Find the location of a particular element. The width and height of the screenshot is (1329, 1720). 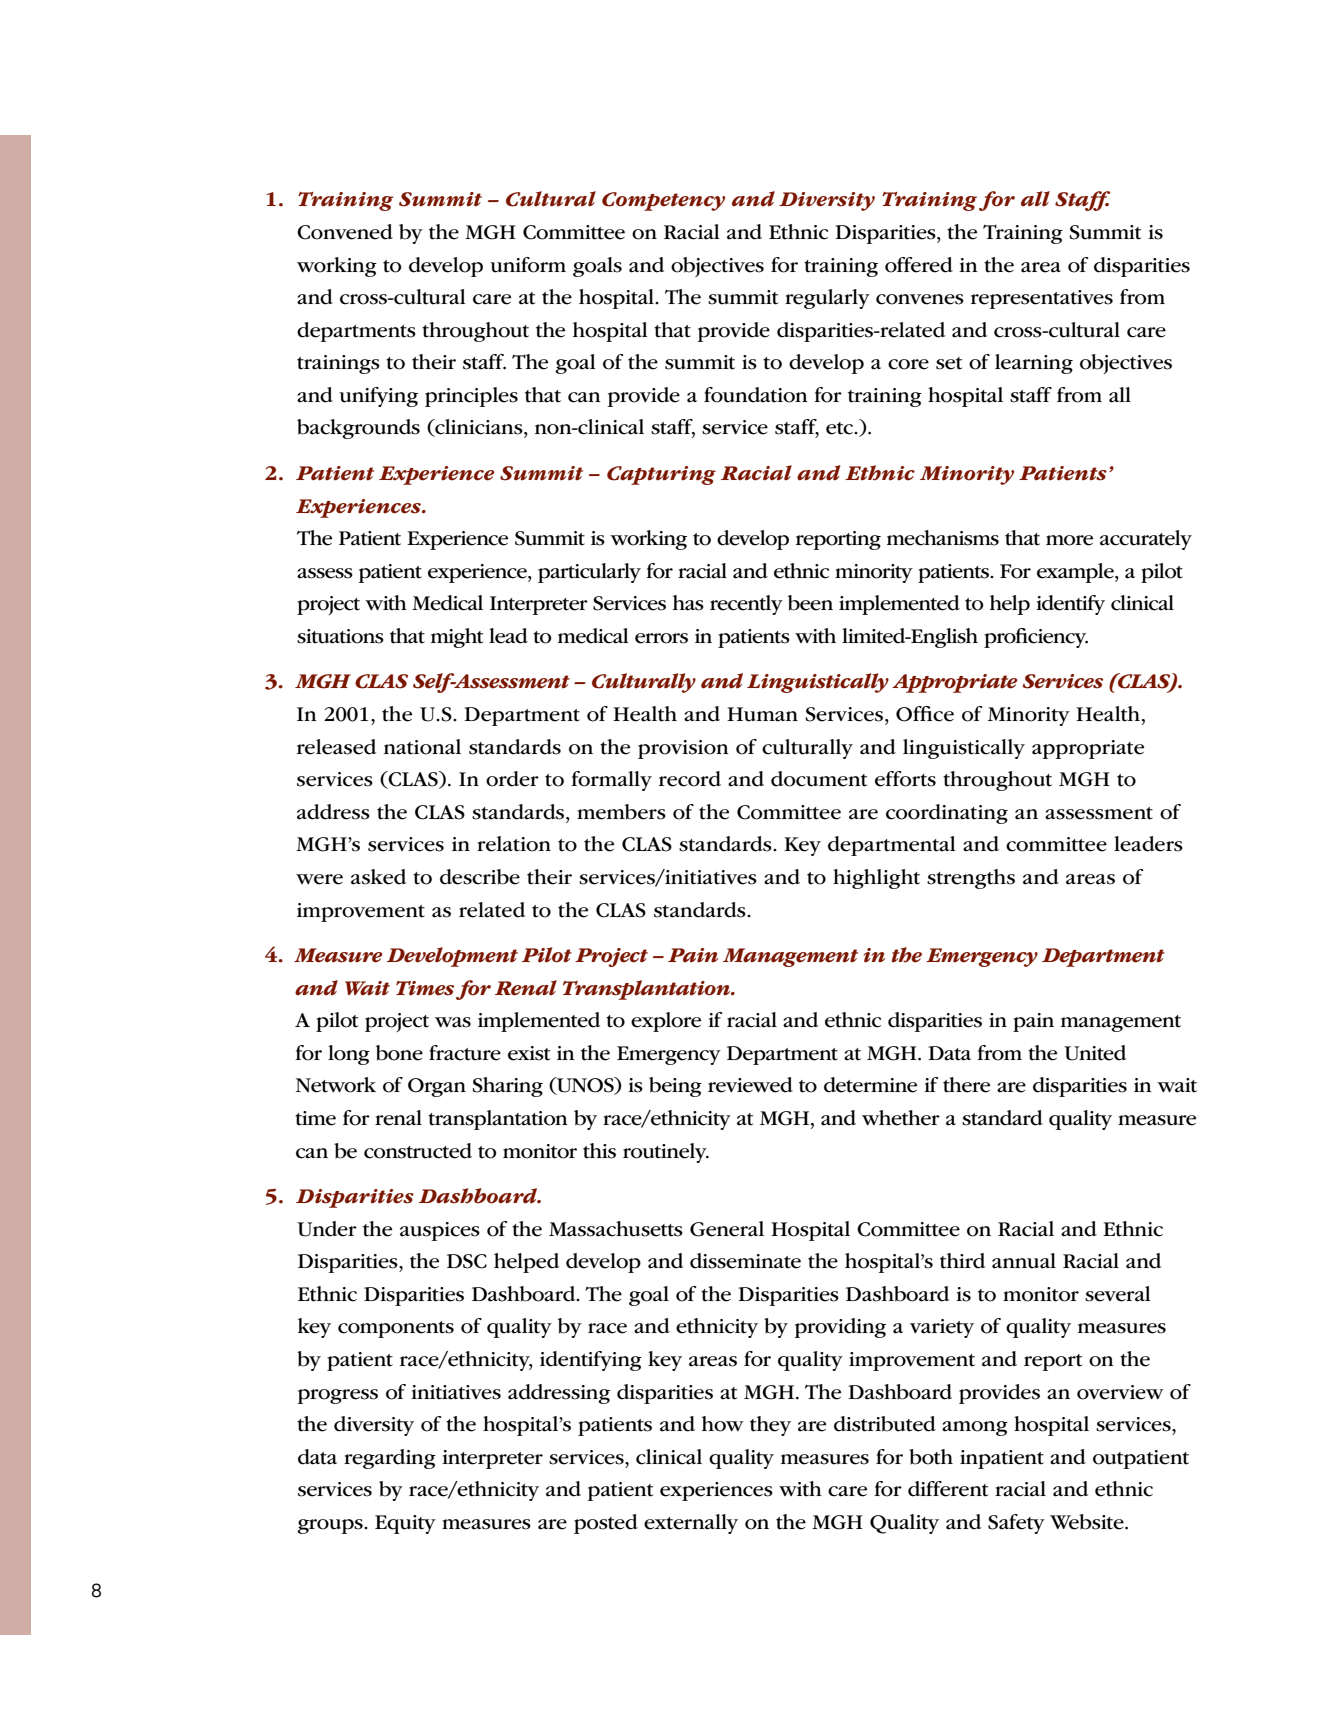

Competency is located at coordinates (663, 201).
